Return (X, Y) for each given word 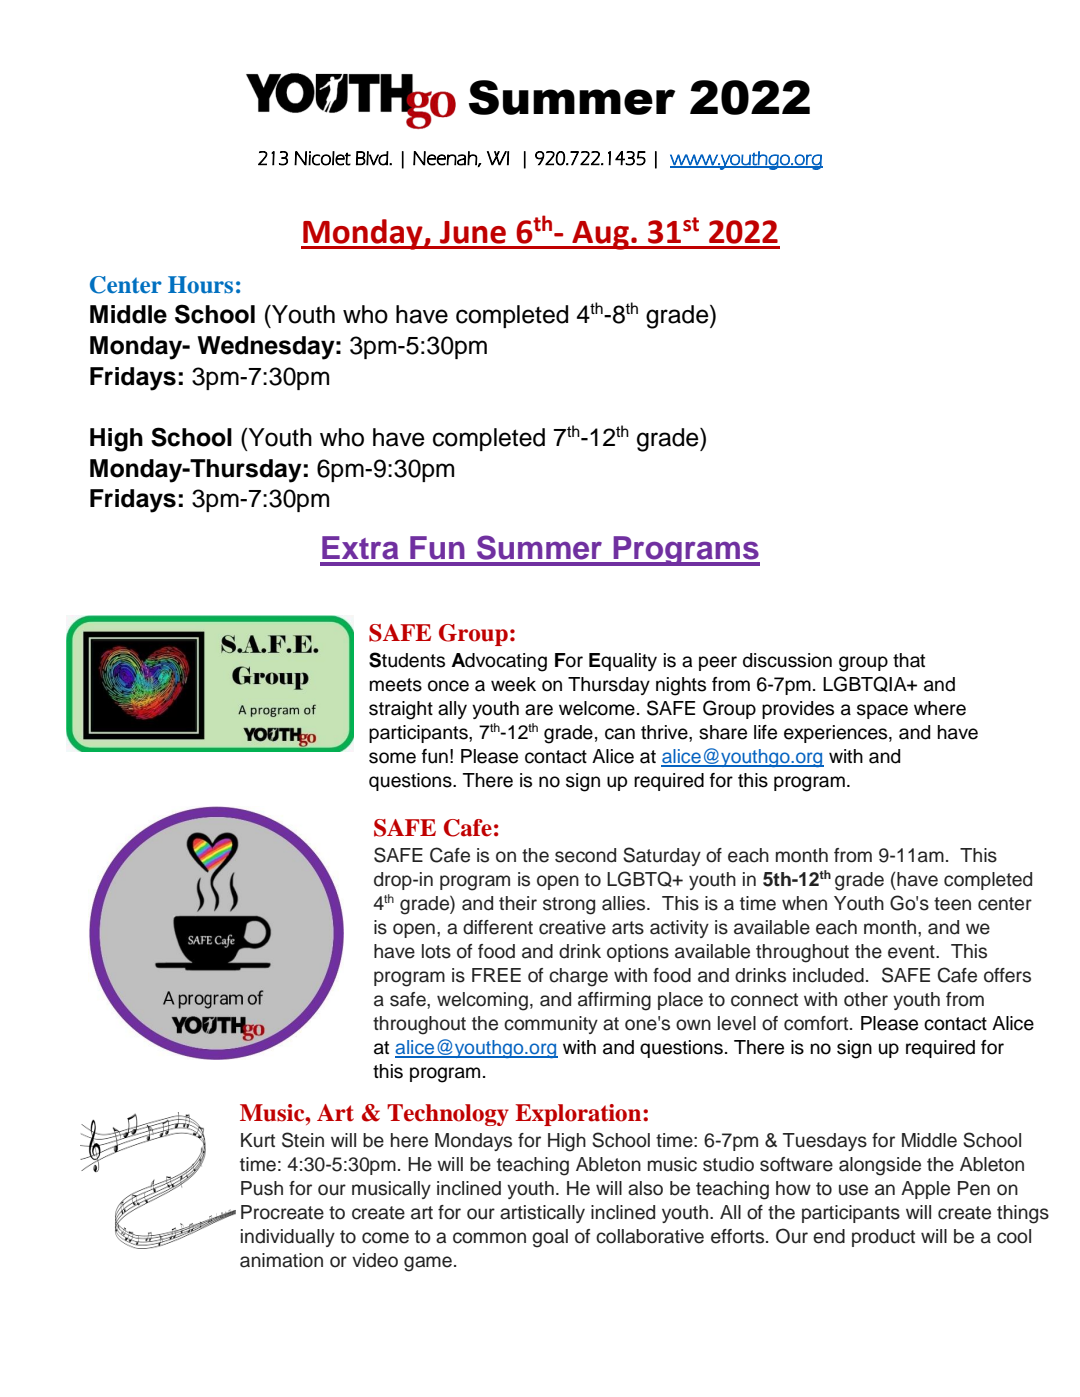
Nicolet (322, 158)
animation (281, 1260)
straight (401, 710)
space (882, 711)
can (620, 734)
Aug (600, 235)
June (473, 232)
